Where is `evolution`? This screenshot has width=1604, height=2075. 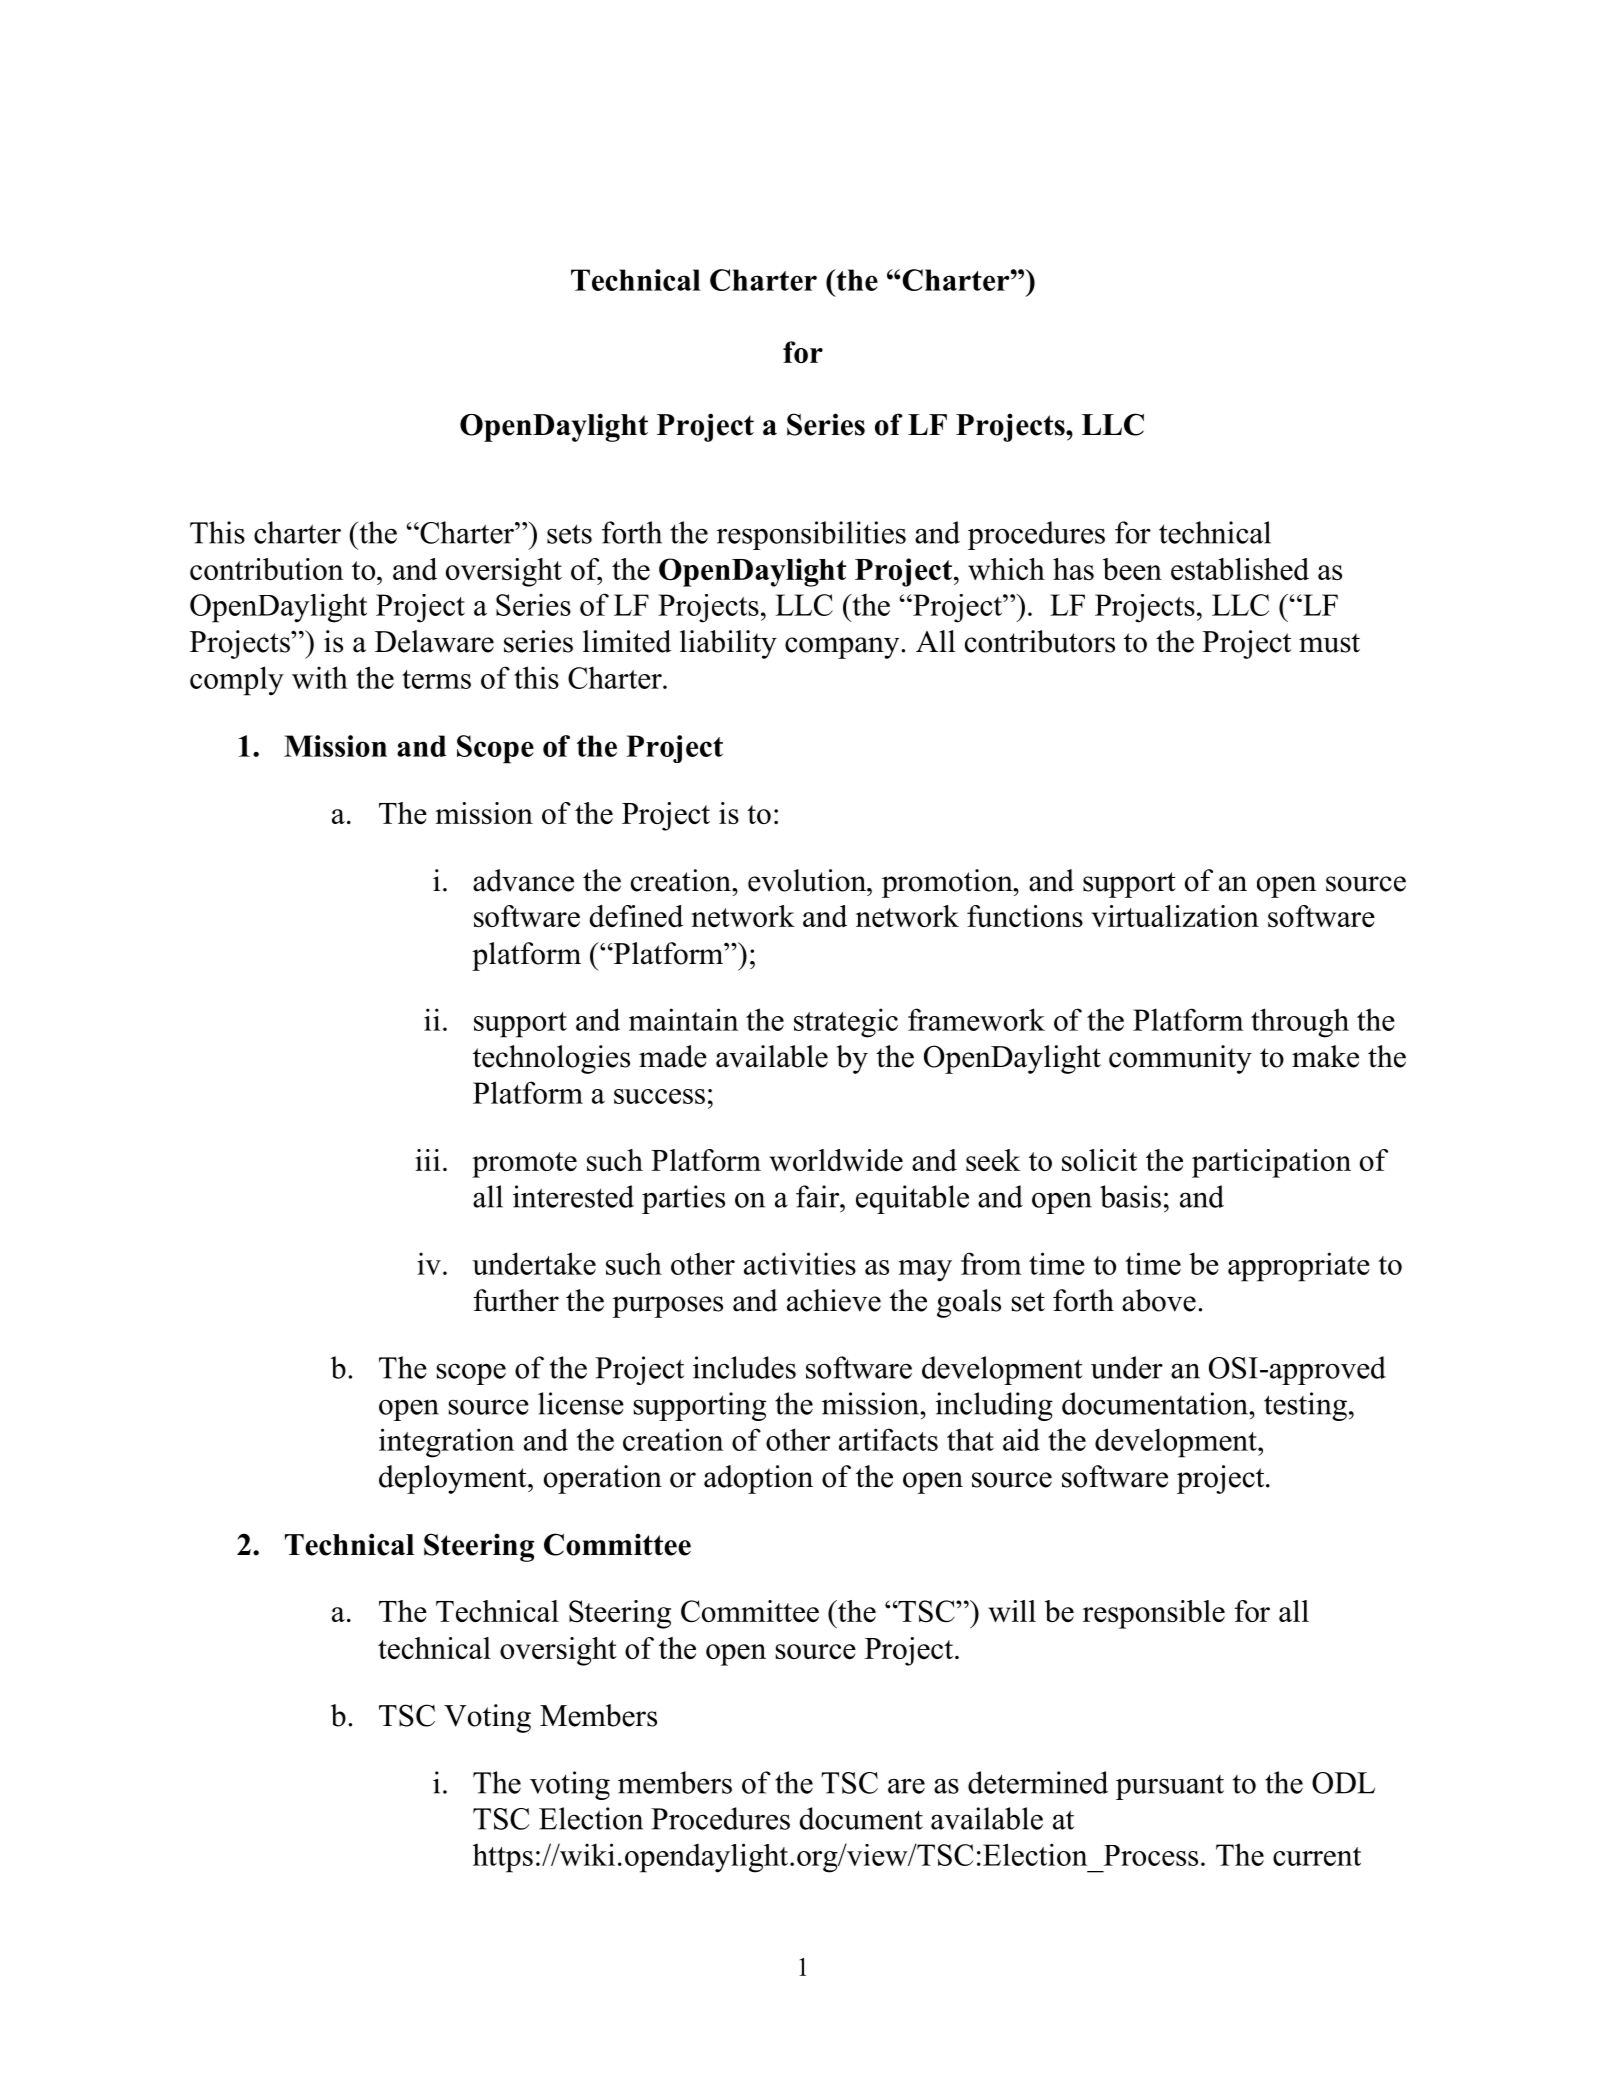 evolution is located at coordinates (808, 880).
